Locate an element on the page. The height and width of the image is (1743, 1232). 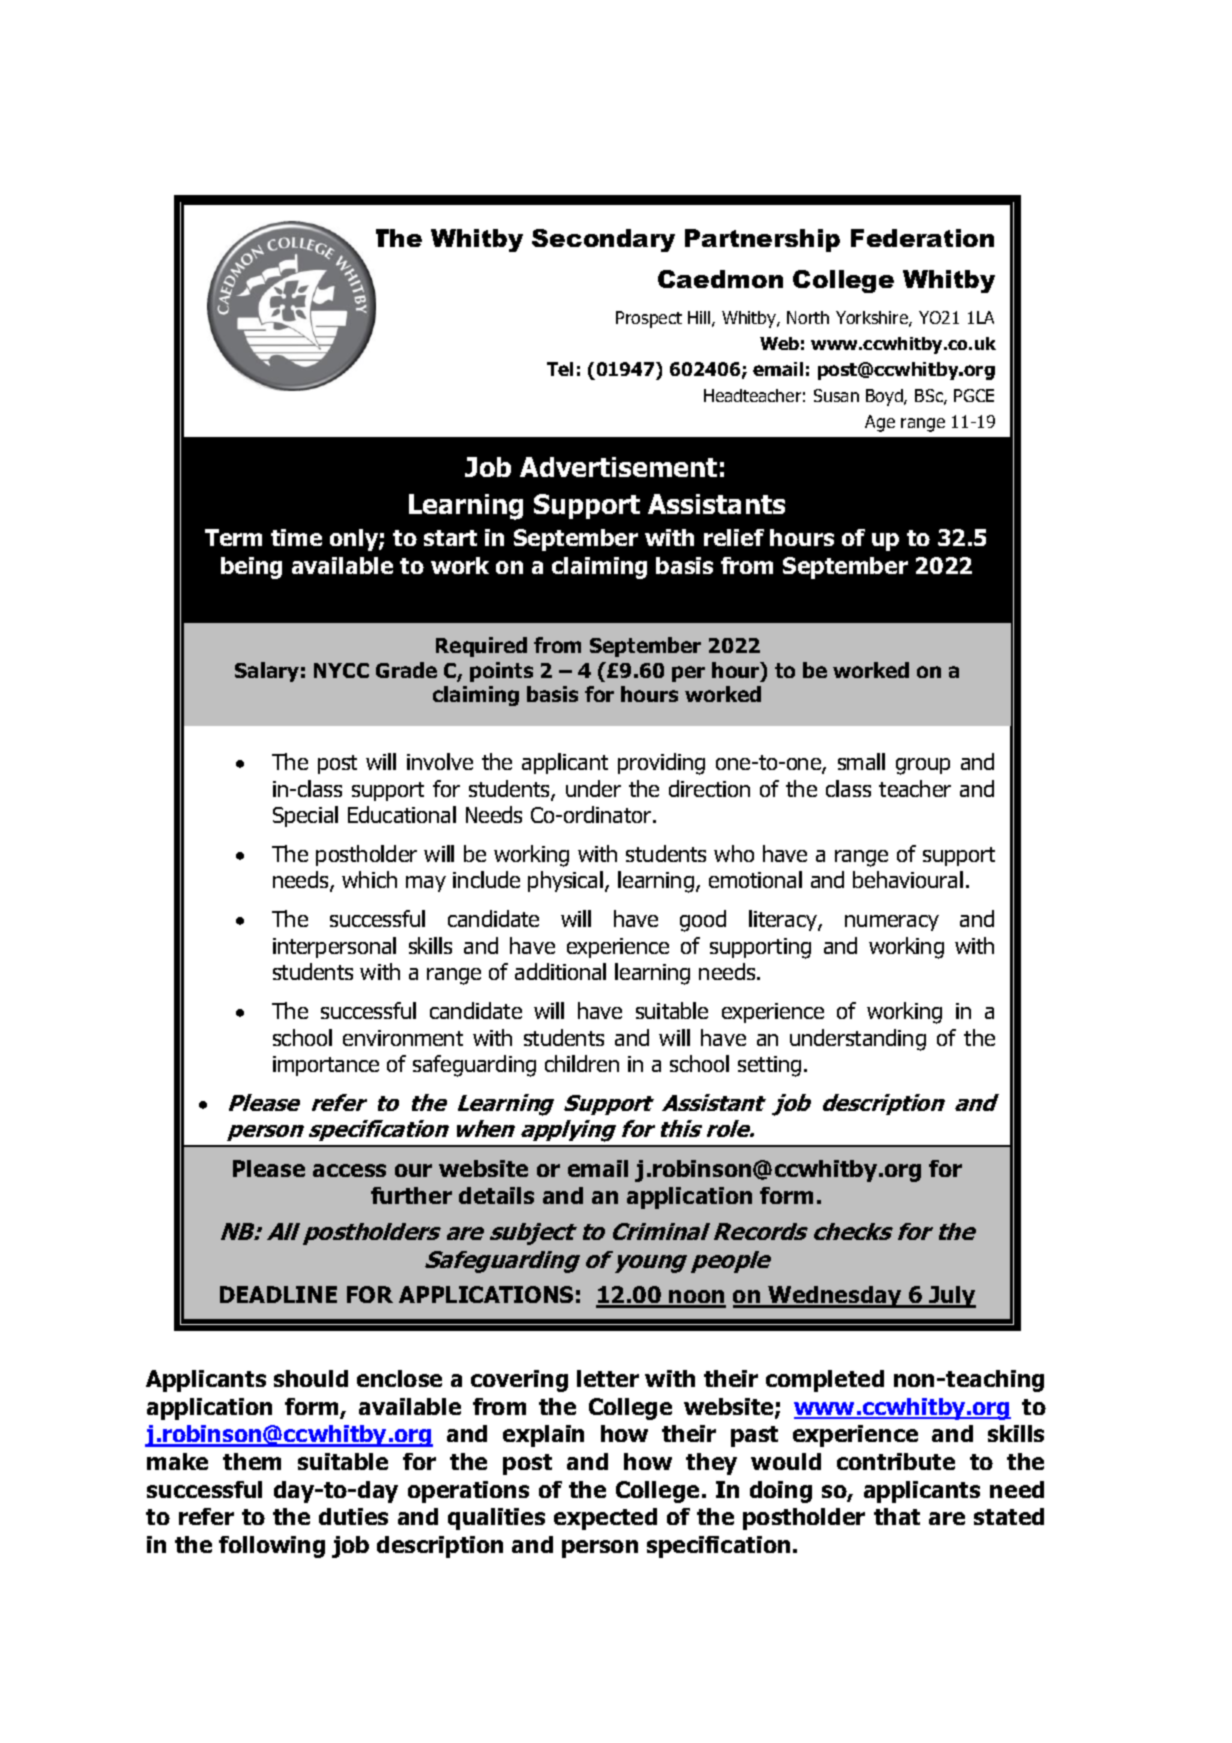
importance is located at coordinates (326, 1066).
